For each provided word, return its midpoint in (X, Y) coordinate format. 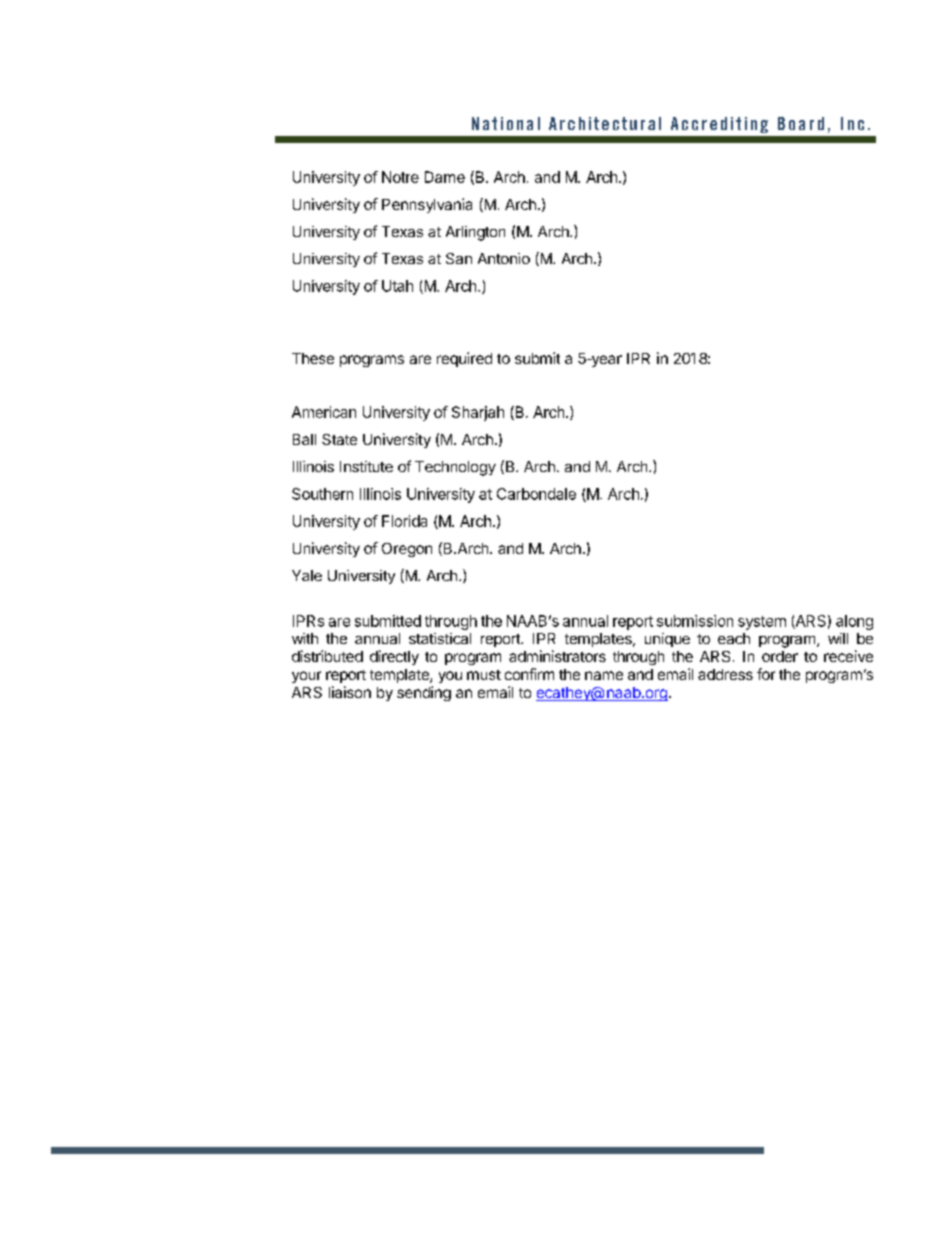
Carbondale (536, 494)
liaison (350, 692)
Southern (322, 494)
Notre (400, 177)
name (604, 675)
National (506, 123)
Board (801, 123)
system (762, 623)
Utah (397, 286)
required (464, 359)
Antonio (504, 258)
